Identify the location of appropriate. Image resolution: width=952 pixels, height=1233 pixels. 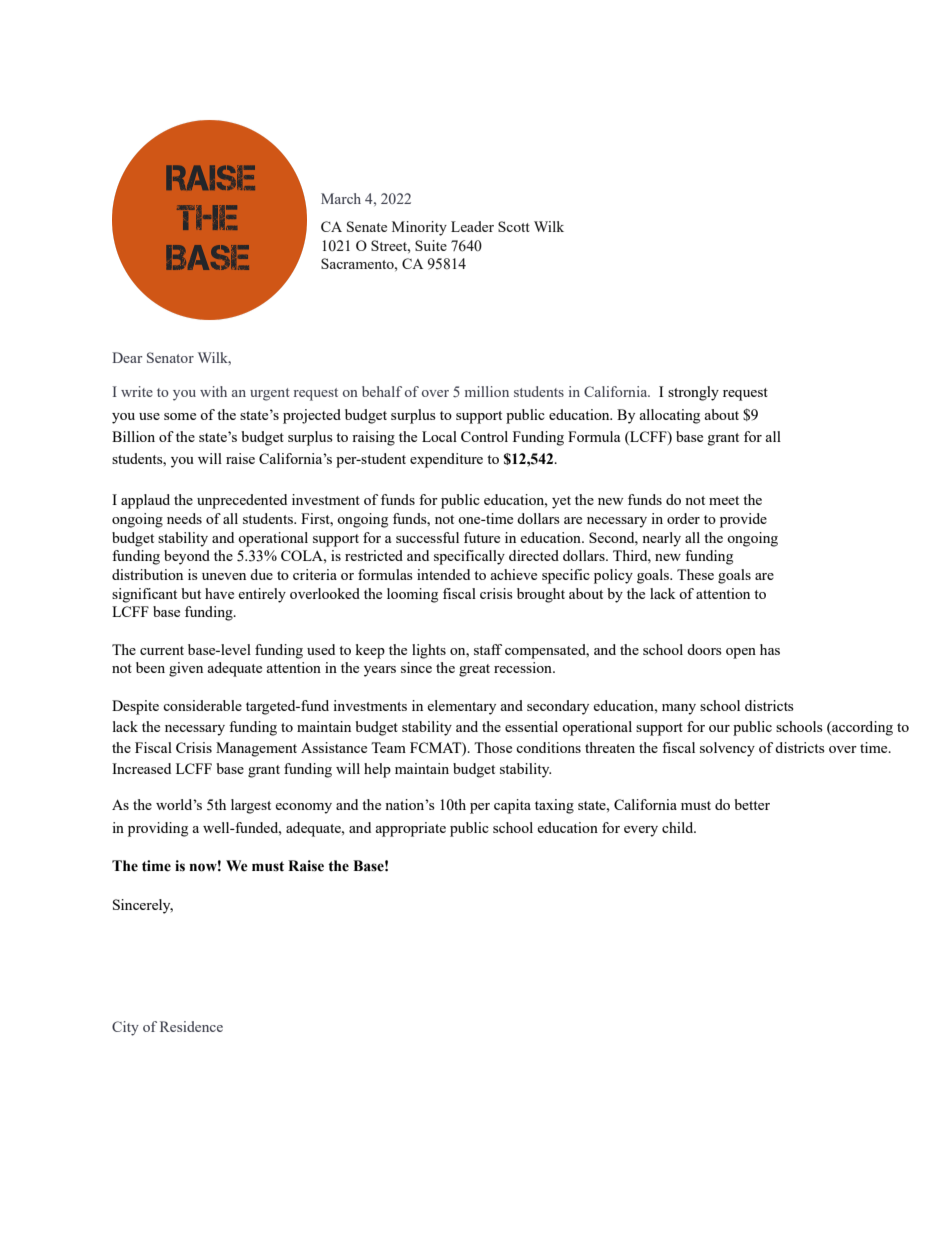
(410, 829).
